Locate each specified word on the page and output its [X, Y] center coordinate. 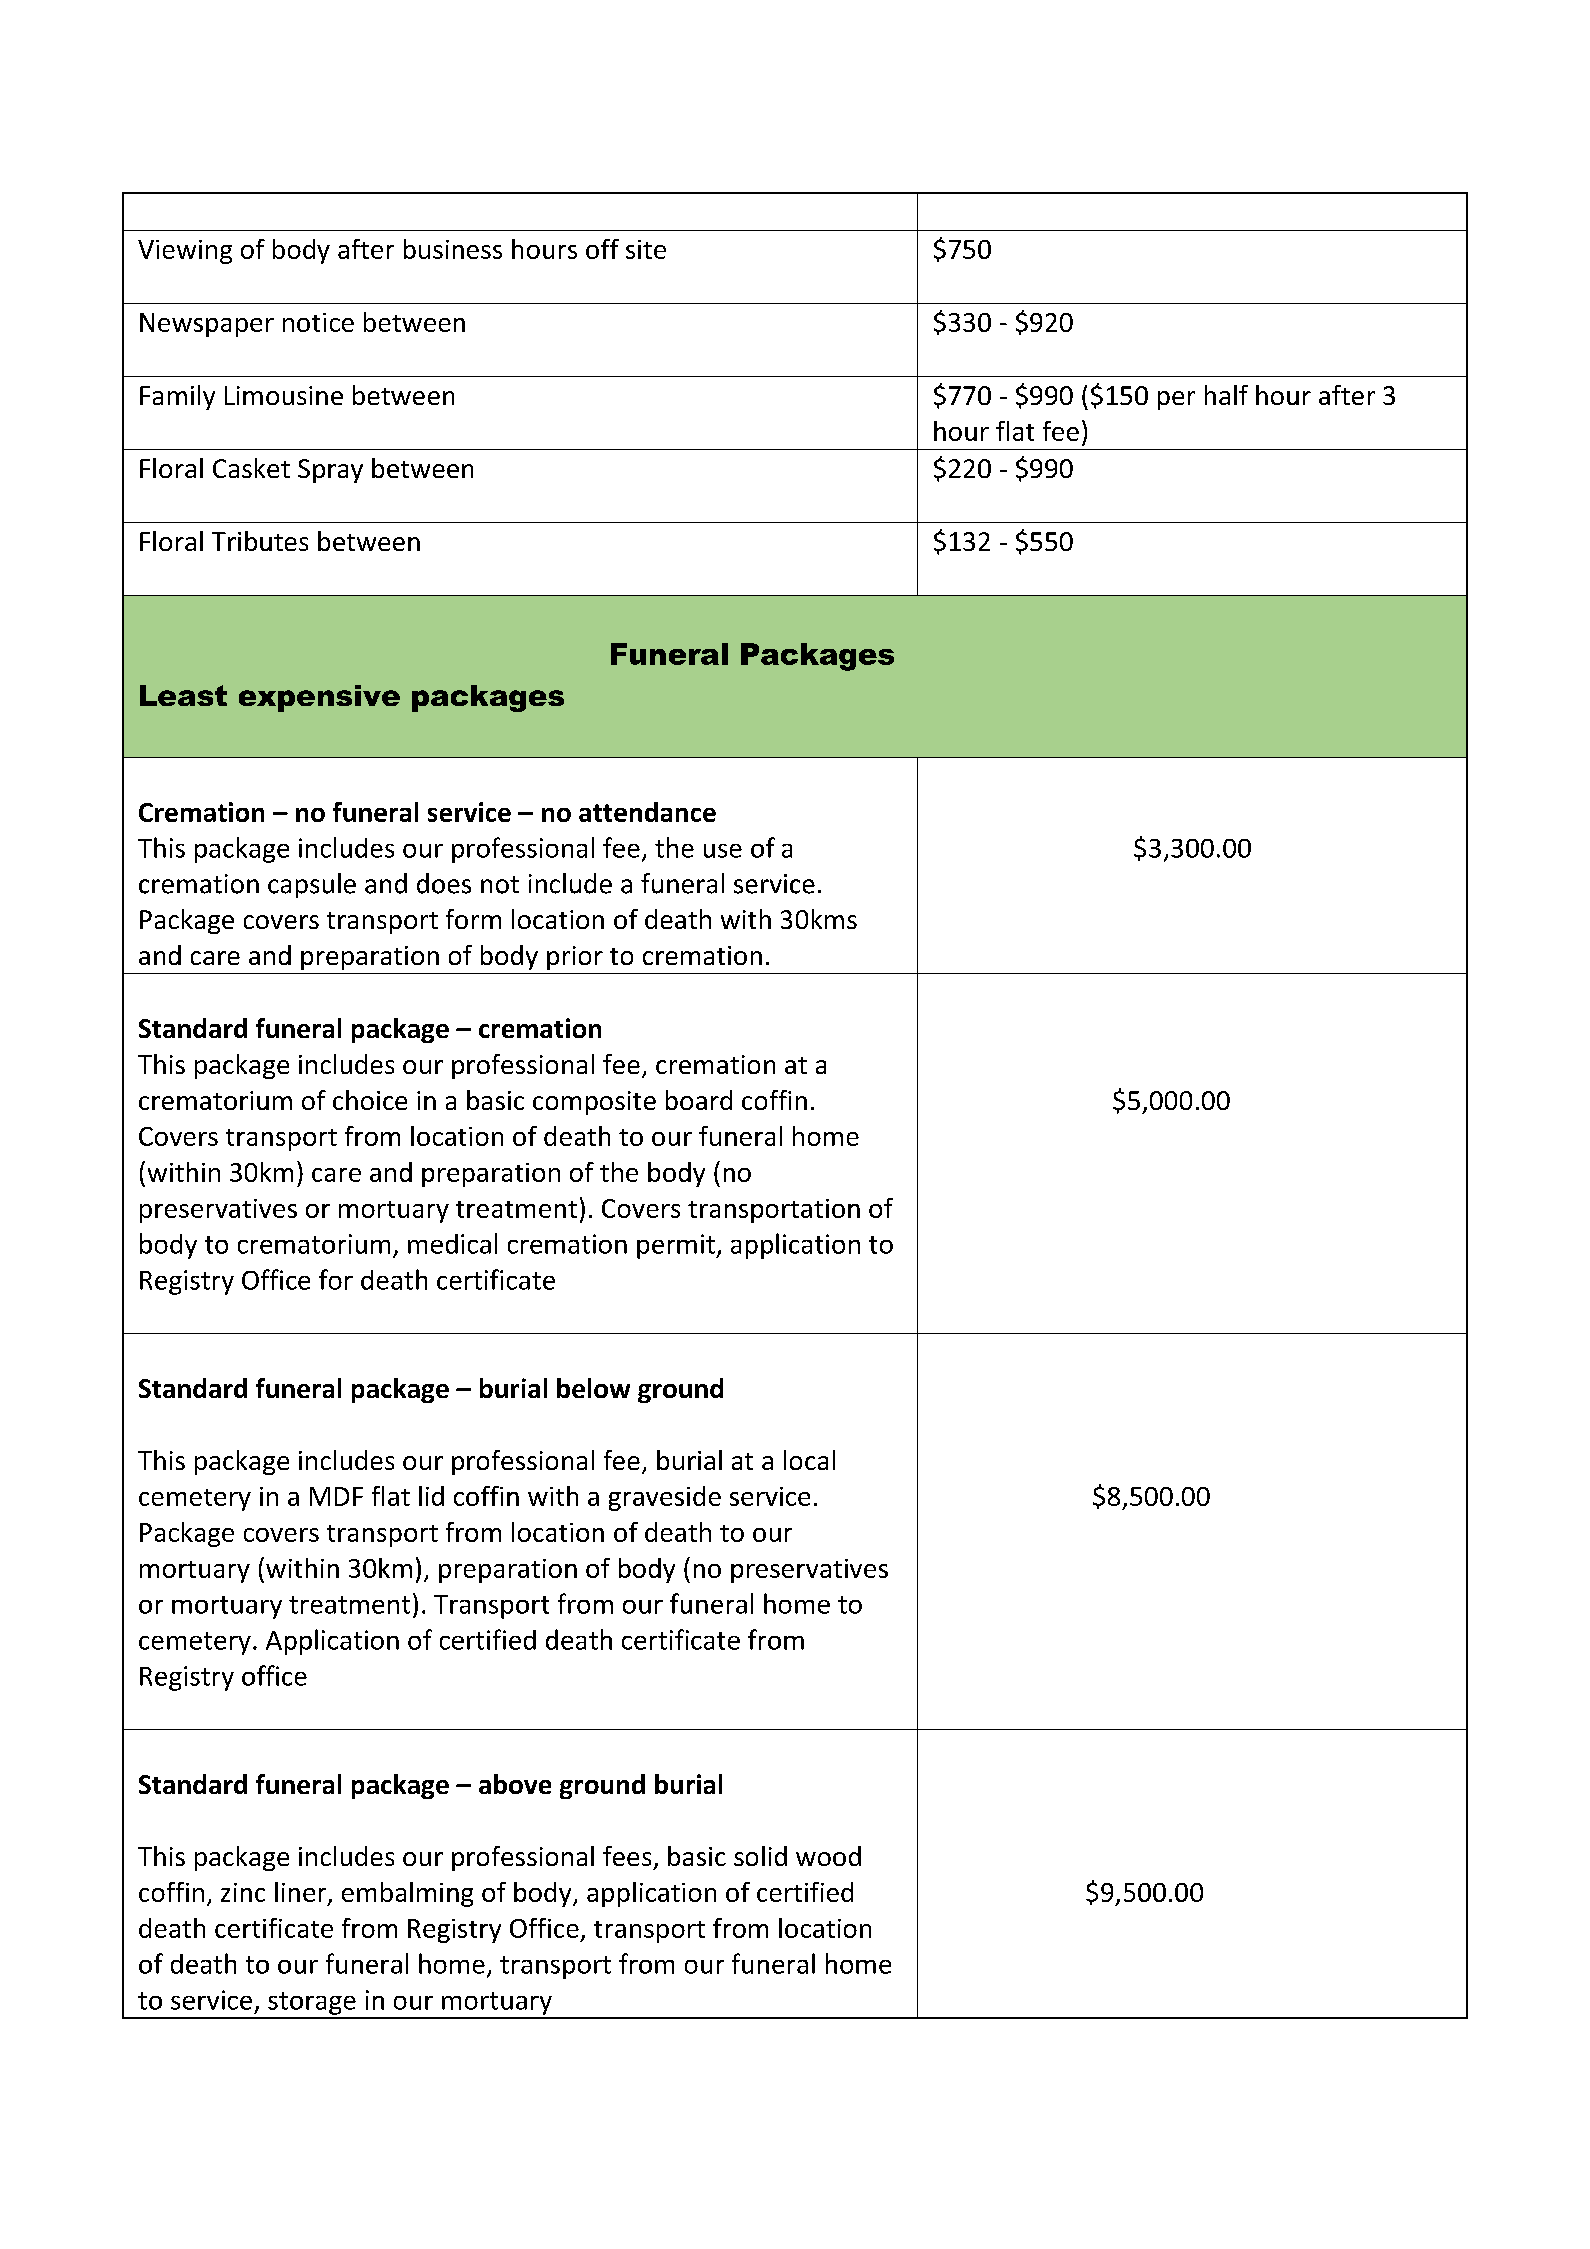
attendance [647, 812]
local [809, 1460]
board [699, 1100]
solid [760, 1856]
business [453, 249]
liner [302, 1893]
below [593, 1388]
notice [318, 322]
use [723, 851]
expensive [319, 698]
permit [677, 1246]
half [1226, 395]
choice [370, 1100]
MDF [336, 1496]
